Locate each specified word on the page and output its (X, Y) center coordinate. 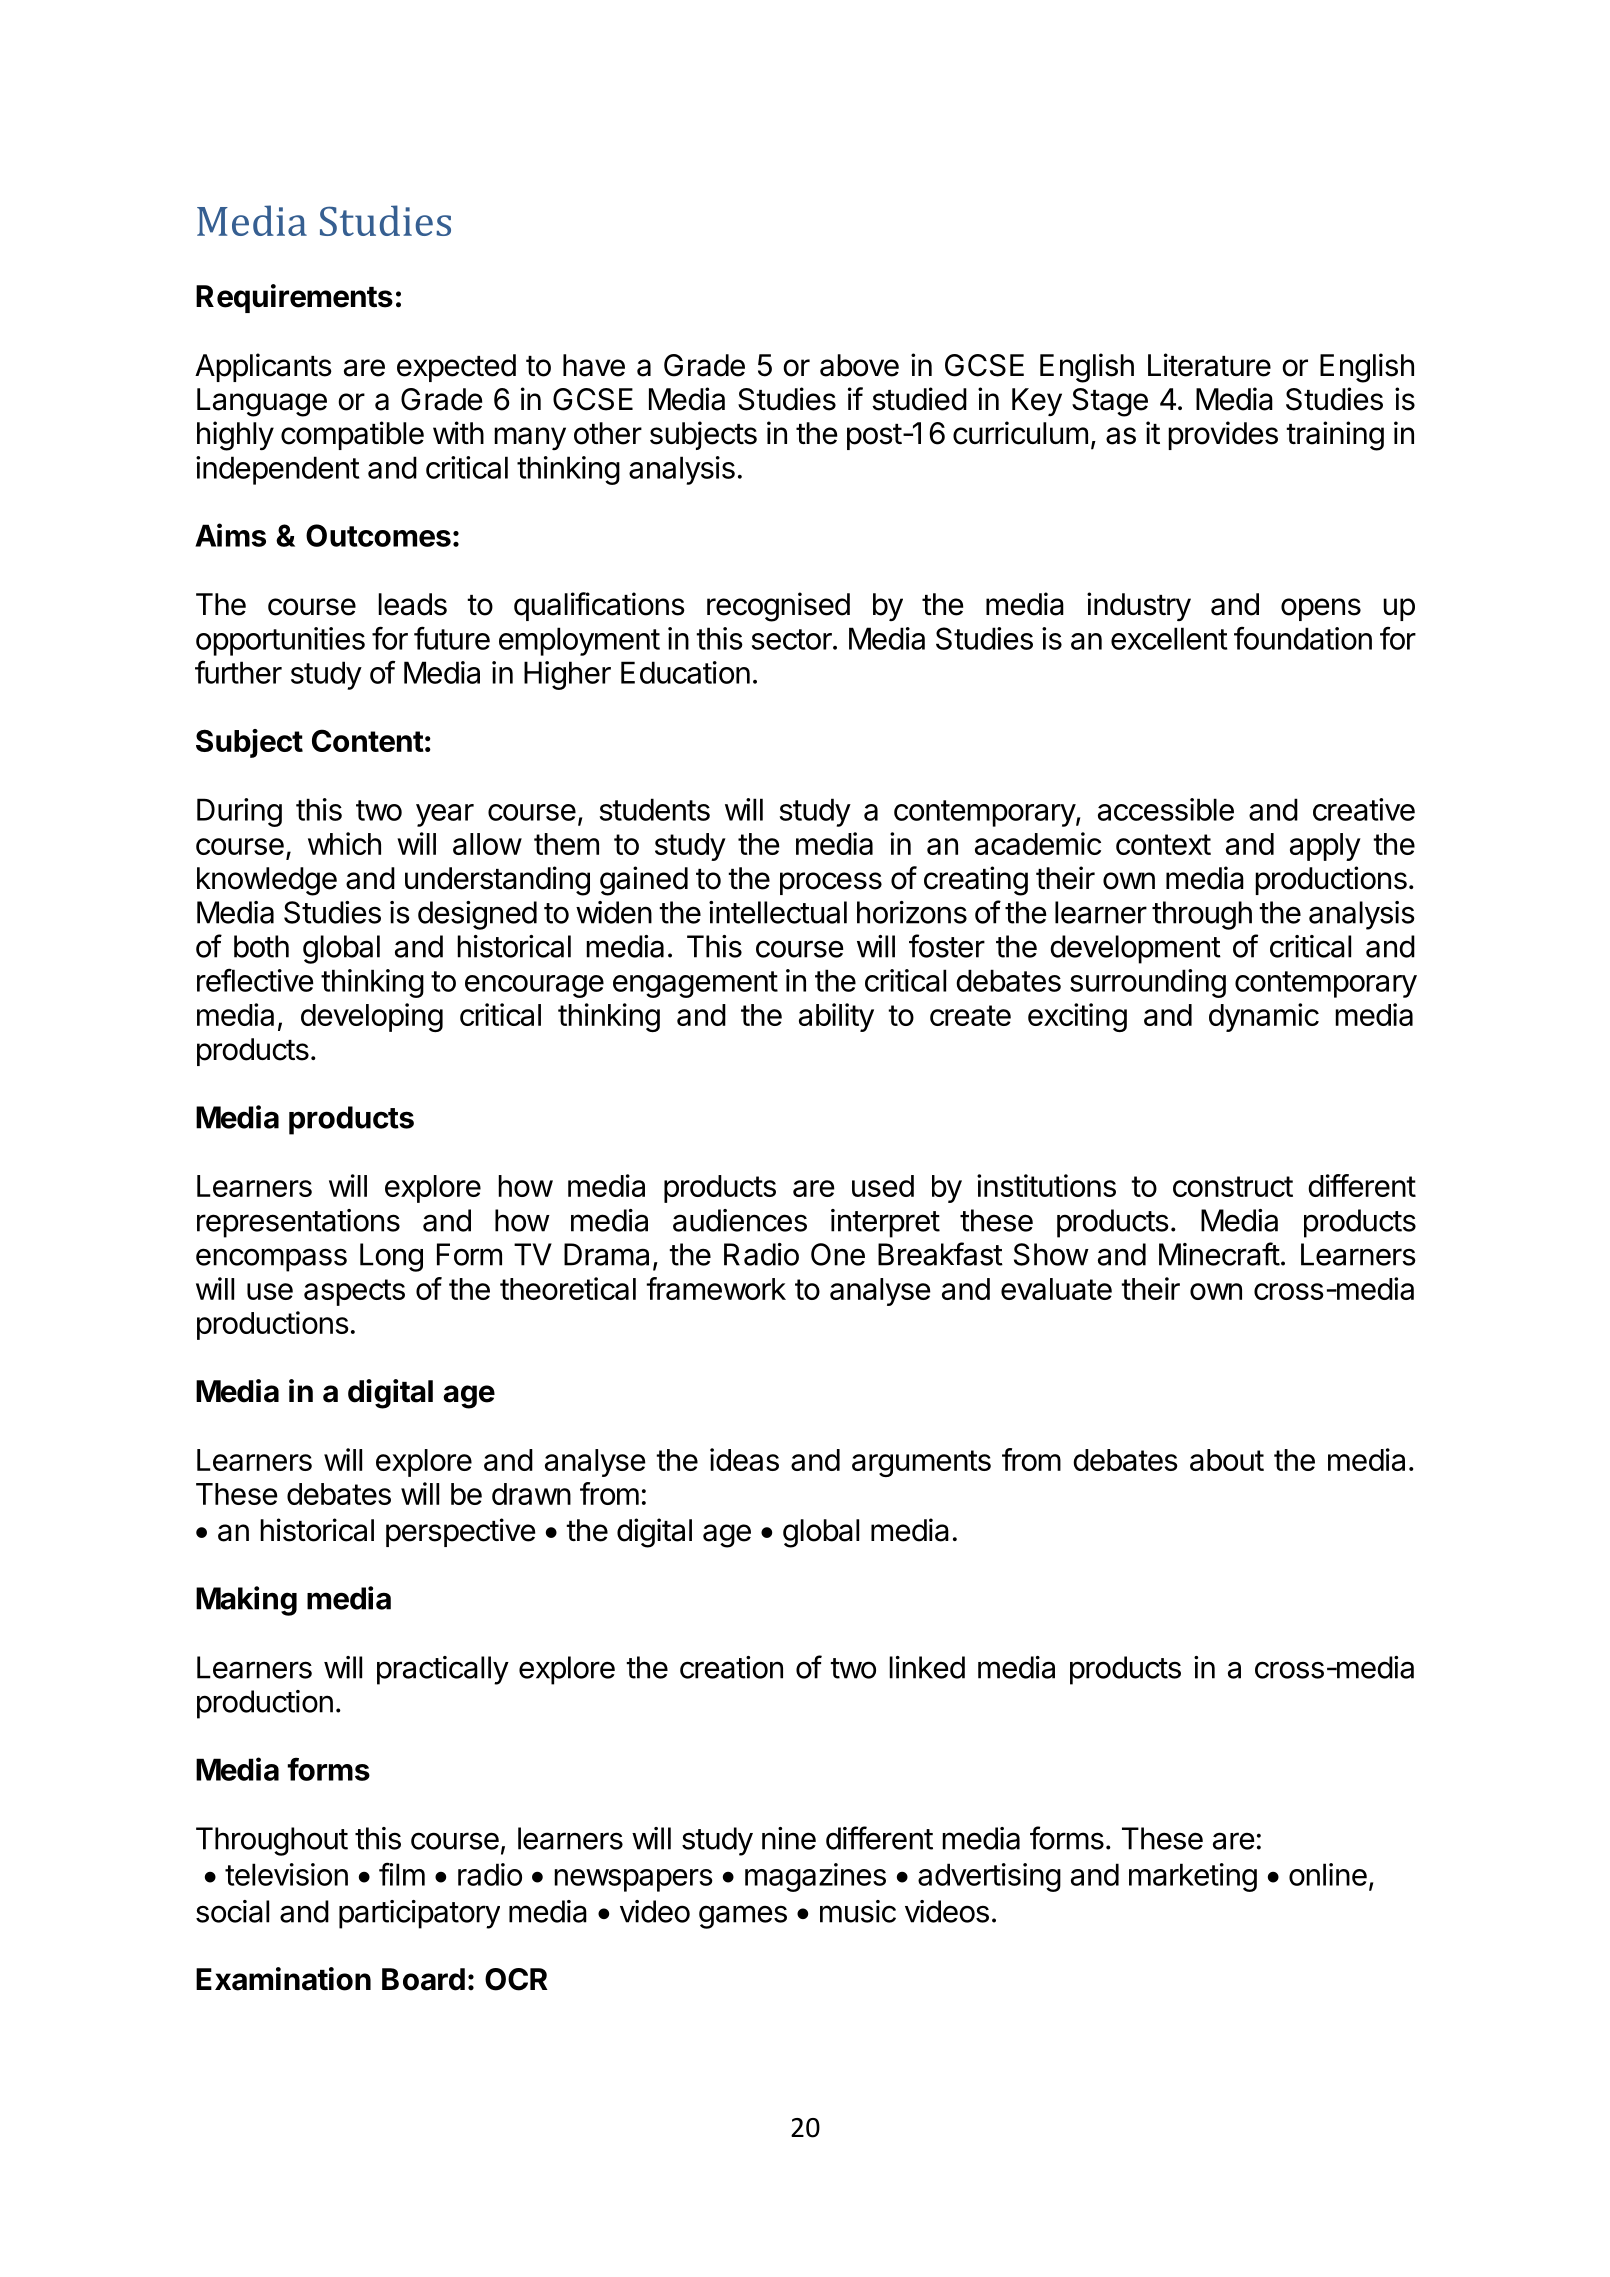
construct (1233, 1186)
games (743, 1917)
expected (456, 368)
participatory (419, 1914)
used (883, 1186)
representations (298, 1223)
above (859, 365)
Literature (1209, 365)
